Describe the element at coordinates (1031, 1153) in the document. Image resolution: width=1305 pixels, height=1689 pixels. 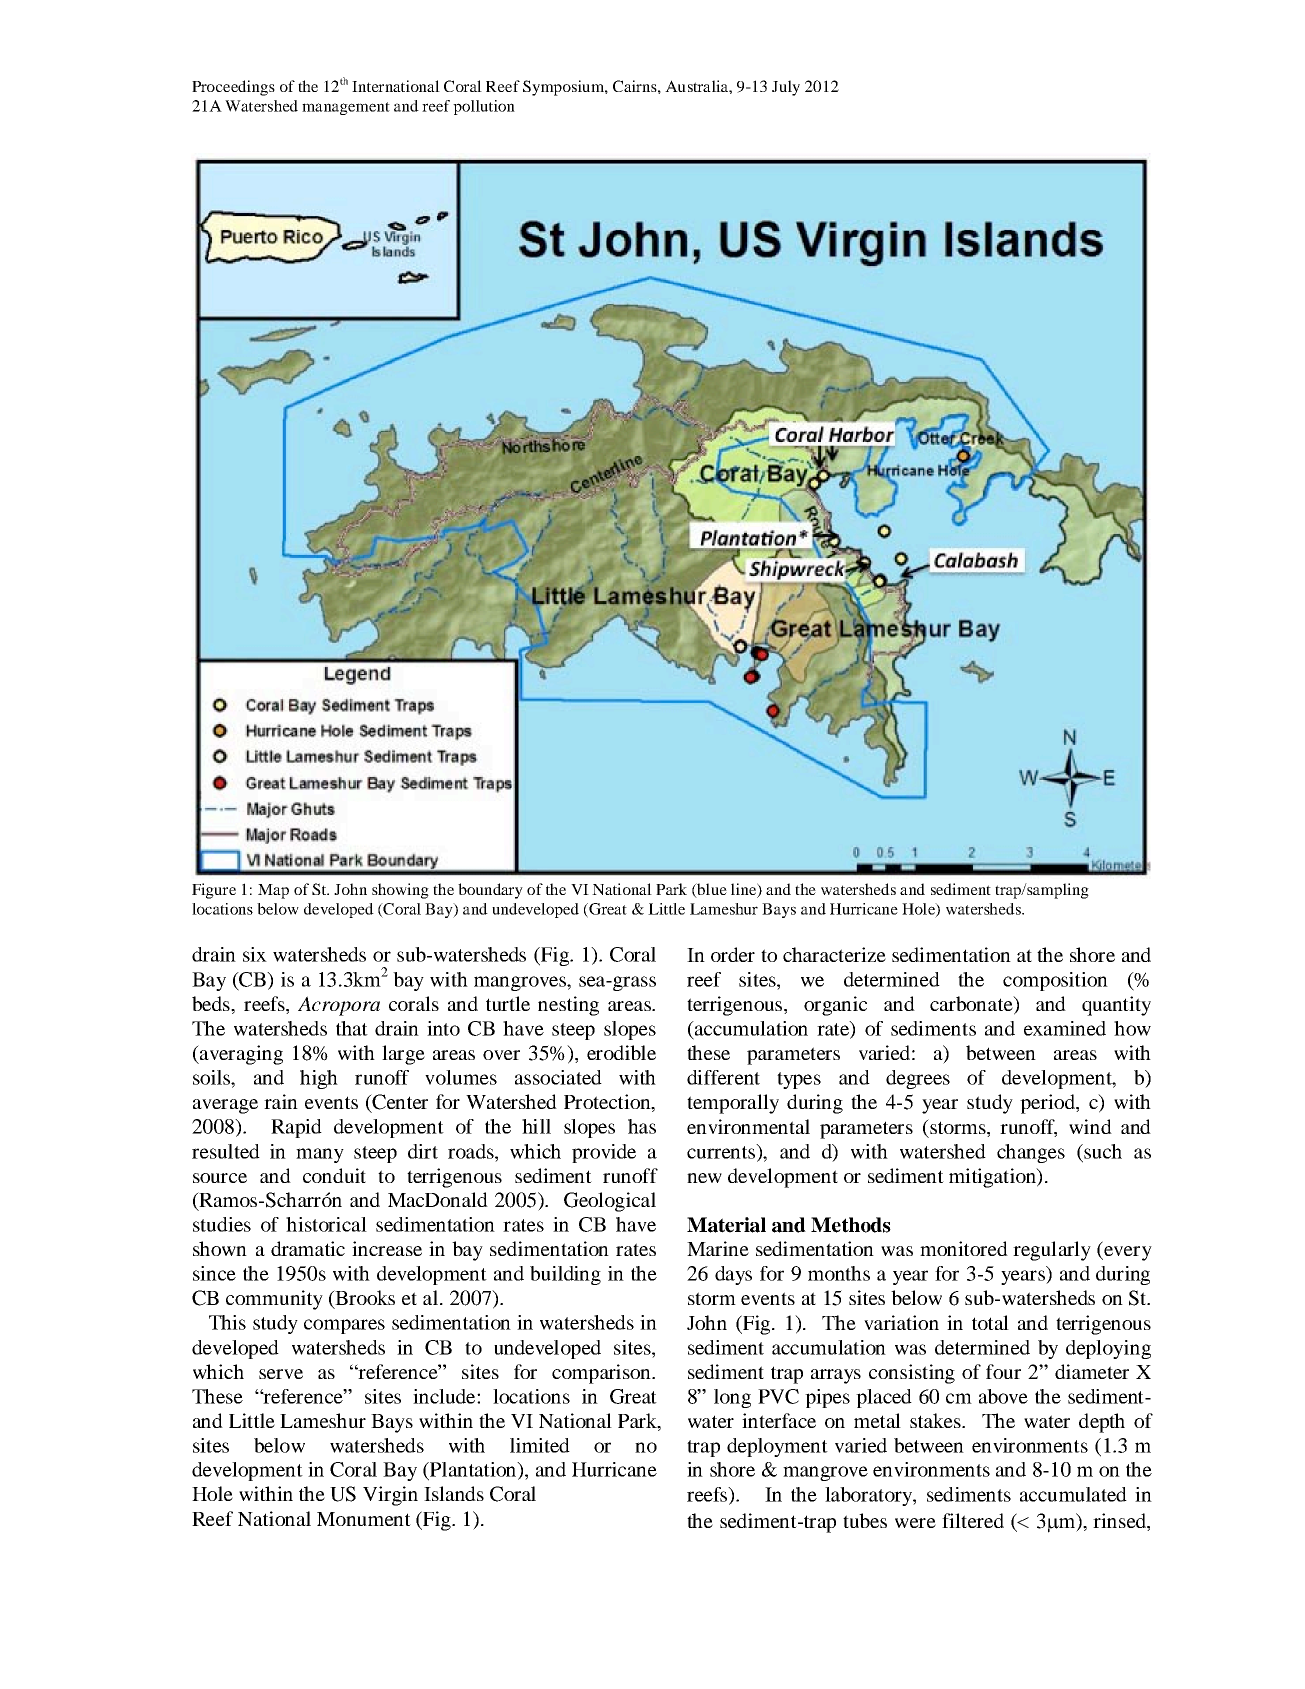
I see `changes` at that location.
